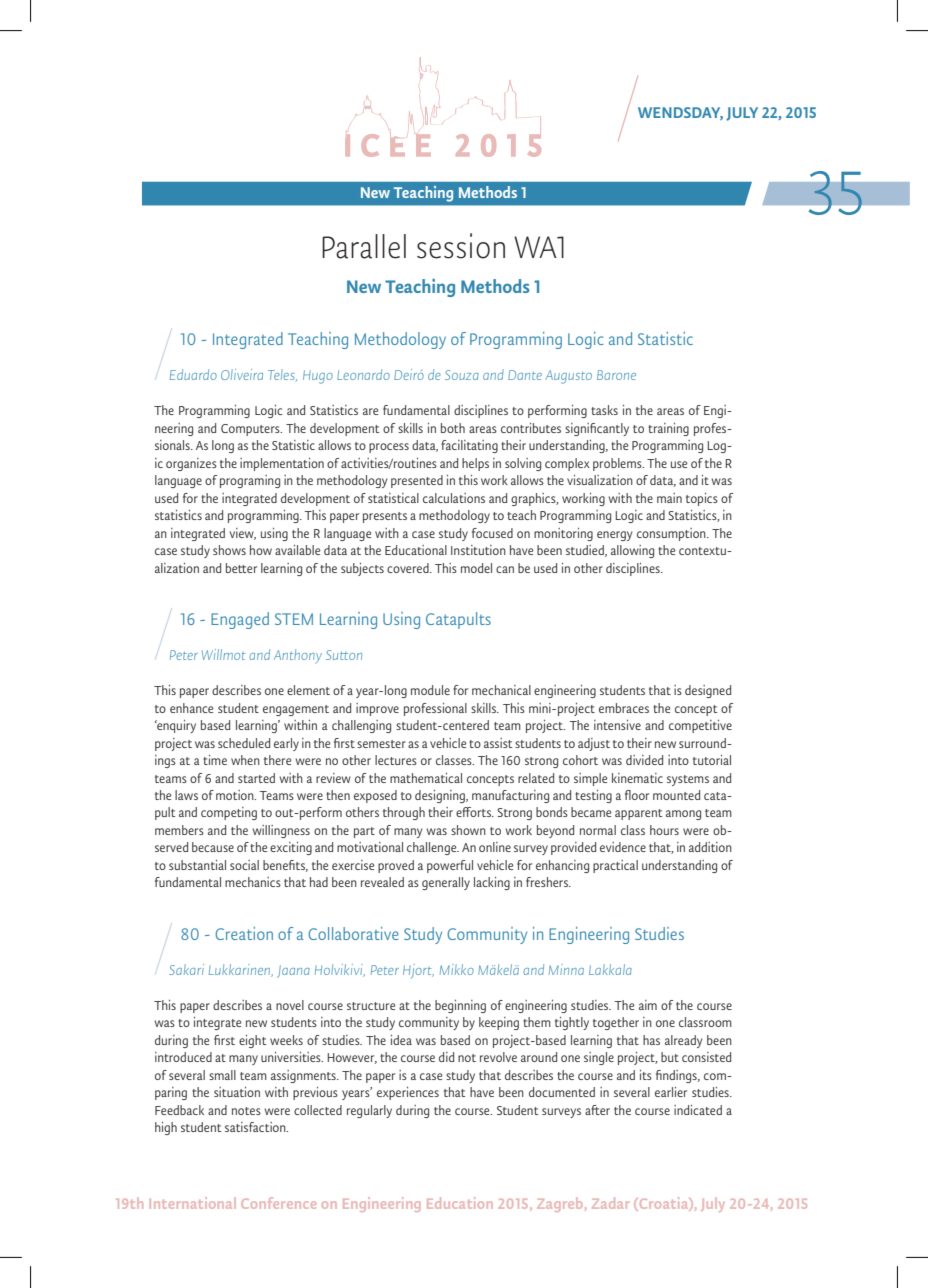  I want to click on experiences, so click(408, 1093).
